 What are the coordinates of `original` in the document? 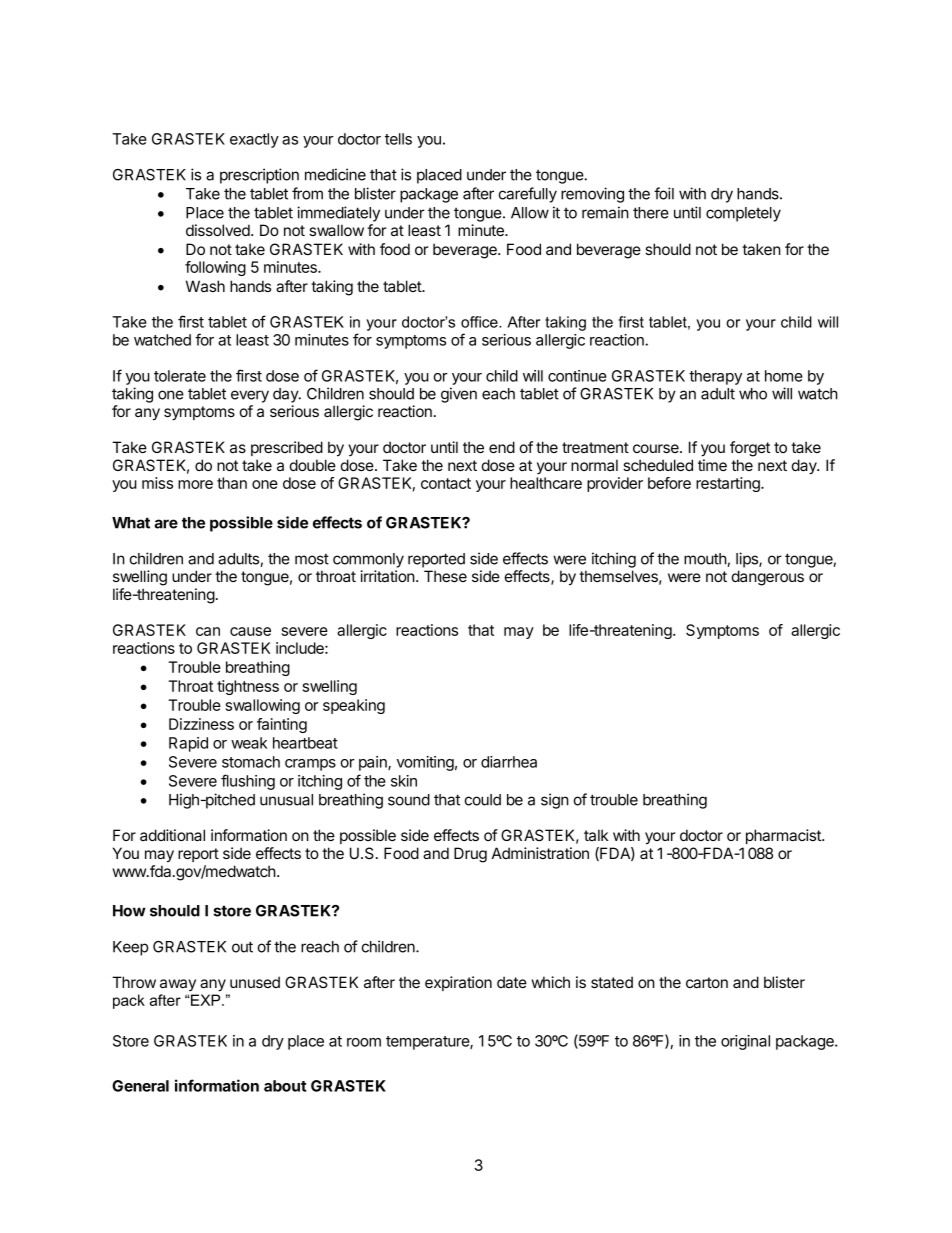 It's located at (745, 1042).
